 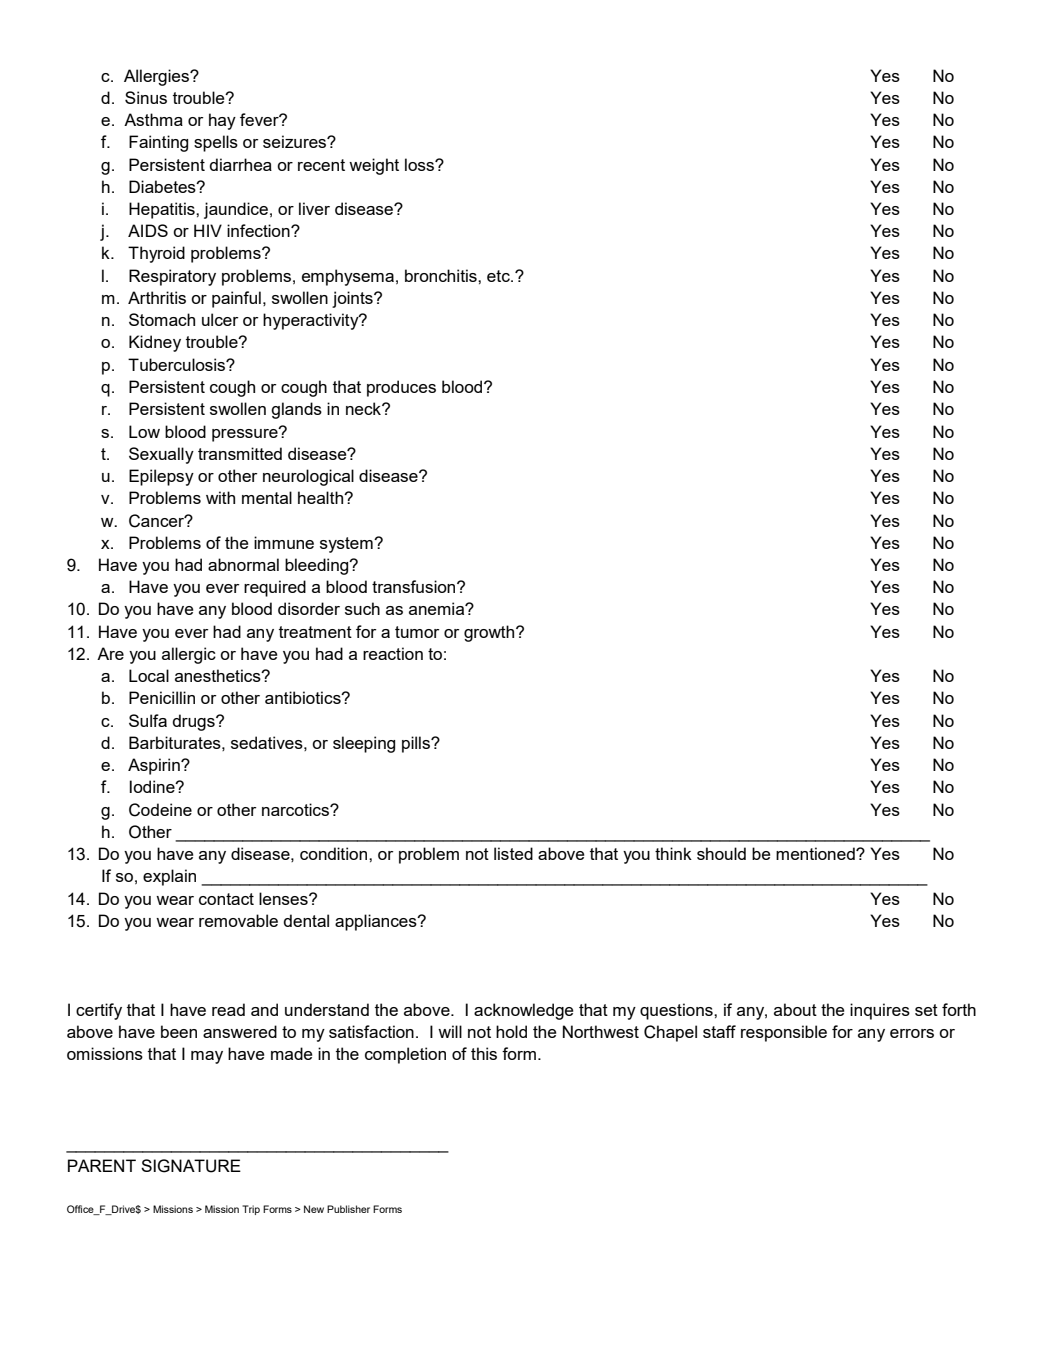 What do you see at coordinates (374, 166) in the screenshot?
I see `weight` at bounding box center [374, 166].
